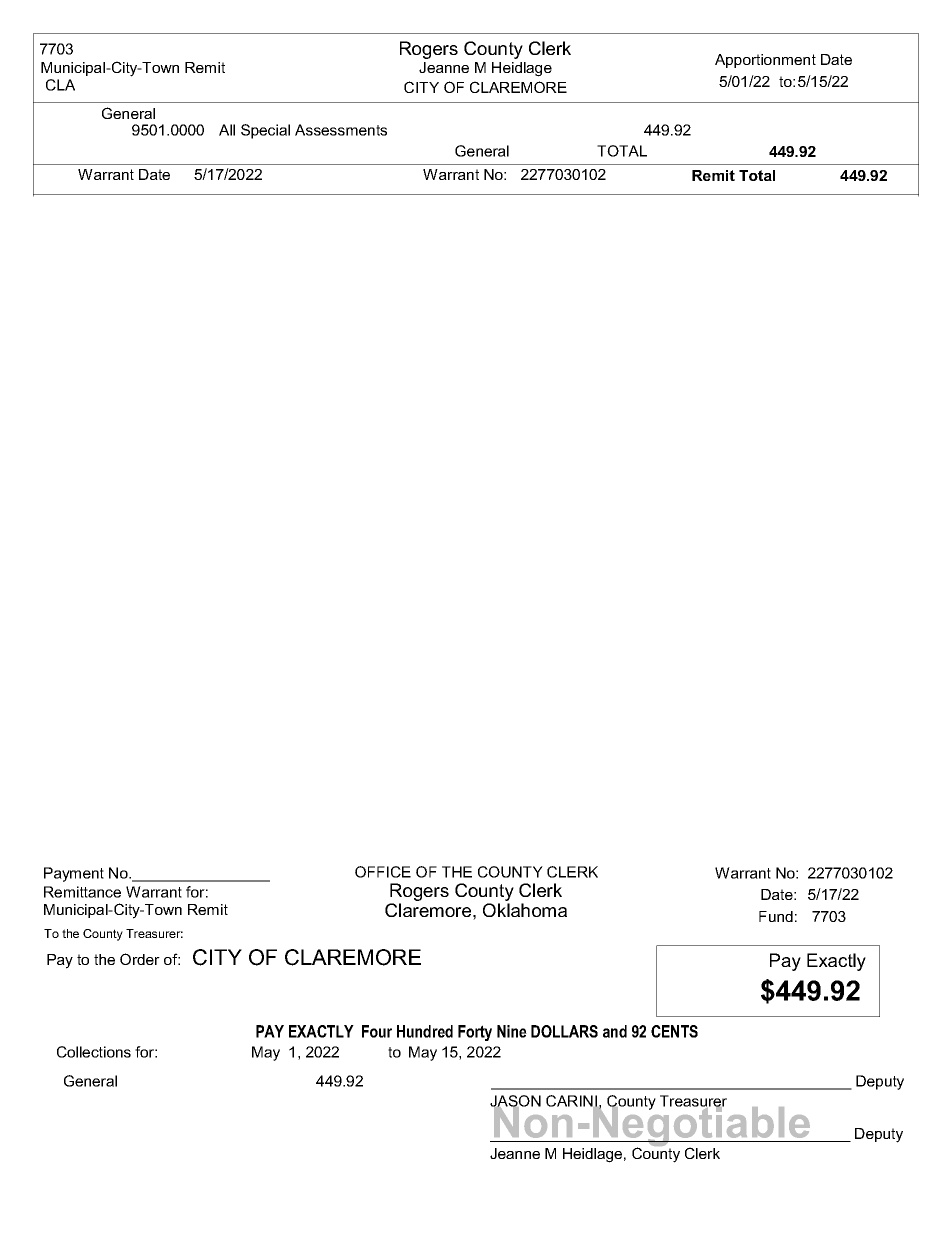 This image has height=1233, width=952. I want to click on All, so click(227, 130).
